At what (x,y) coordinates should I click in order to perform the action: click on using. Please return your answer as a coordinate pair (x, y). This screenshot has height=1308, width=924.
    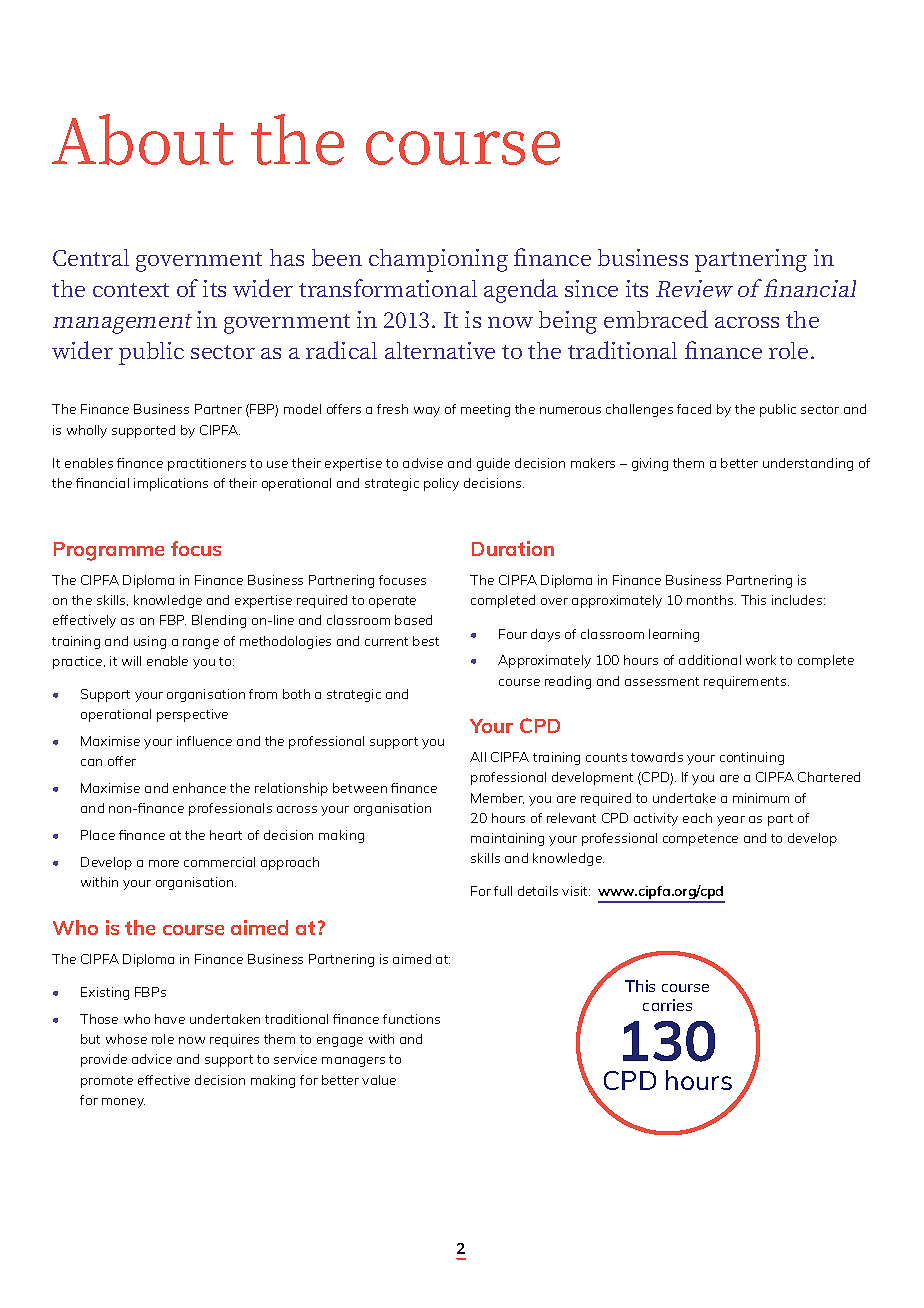
    Looking at the image, I should click on (150, 642).
